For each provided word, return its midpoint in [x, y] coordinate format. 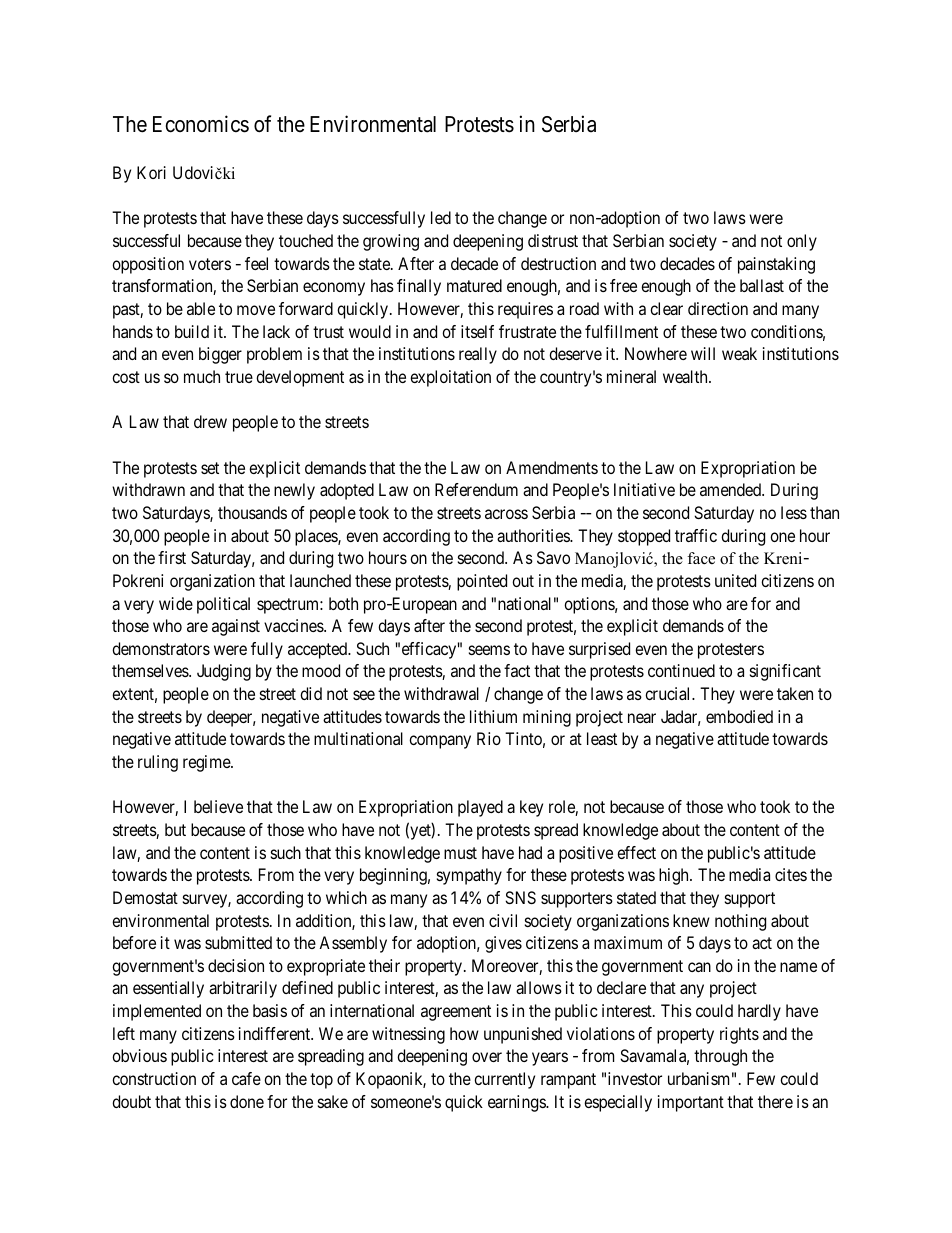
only [802, 242]
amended [731, 489]
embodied [739, 716]
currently [504, 1080]
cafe [246, 1078]
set [210, 468]
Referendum [476, 489]
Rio [489, 738]
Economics [201, 124]
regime [207, 763]
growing [391, 242]
